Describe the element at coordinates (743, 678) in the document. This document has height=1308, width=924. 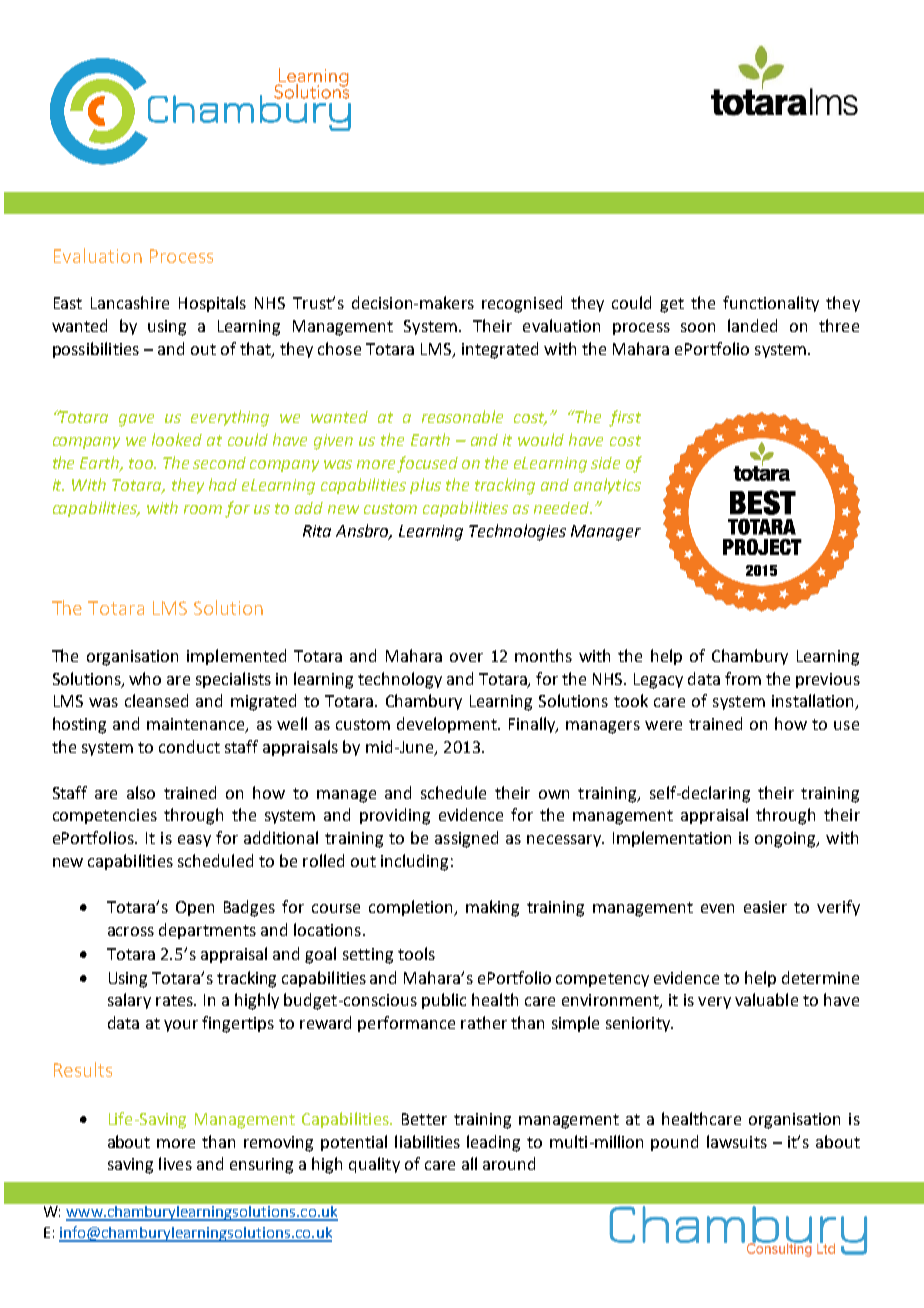
I see `from` at that location.
